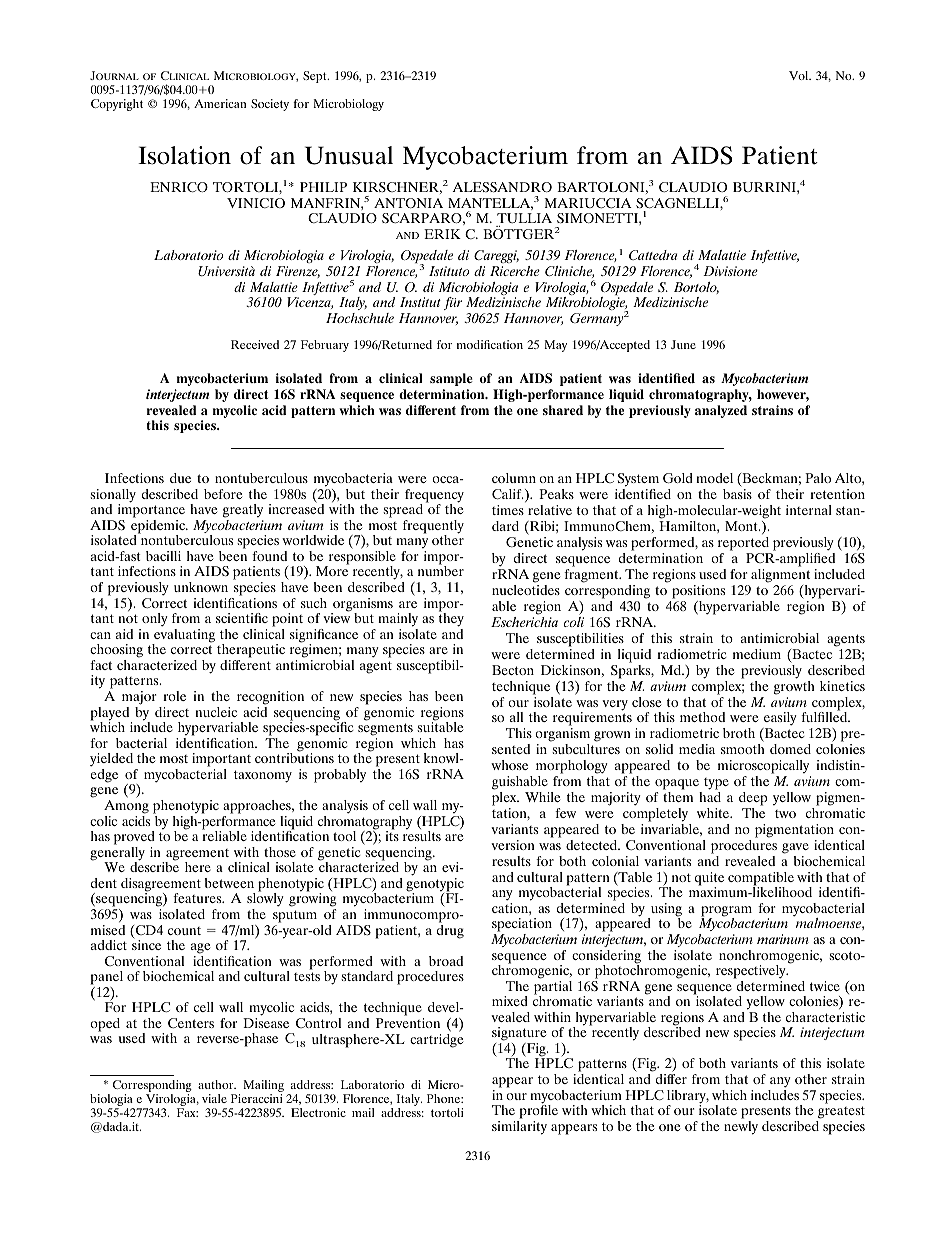 The height and width of the screenshot is (1233, 952). Describe the element at coordinates (217, 1084) in the screenshot. I see `author` at that location.
